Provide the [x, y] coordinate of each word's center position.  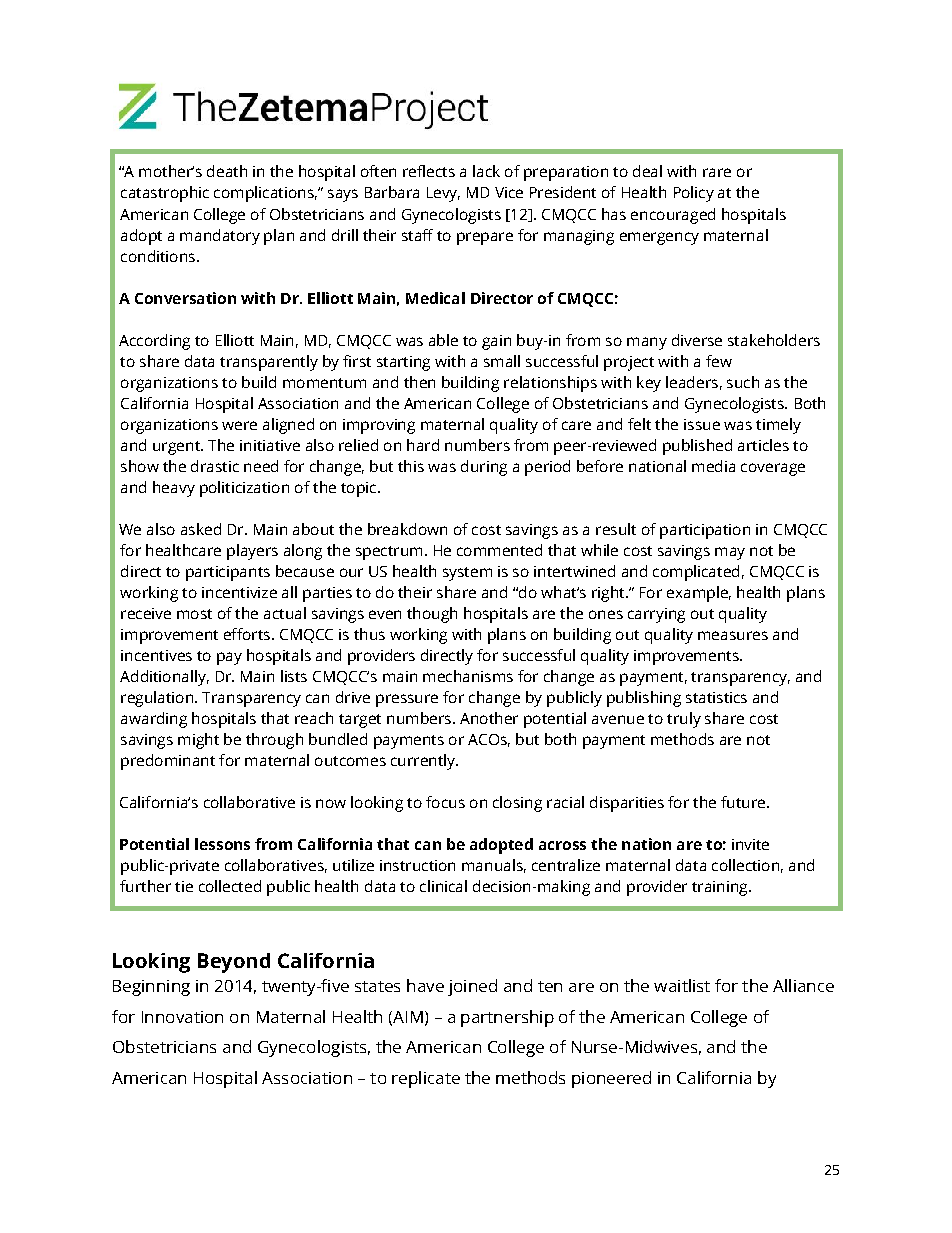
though [432, 615]
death [227, 171]
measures [733, 635]
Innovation [182, 1017]
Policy [694, 194]
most [194, 614]
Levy [443, 194]
